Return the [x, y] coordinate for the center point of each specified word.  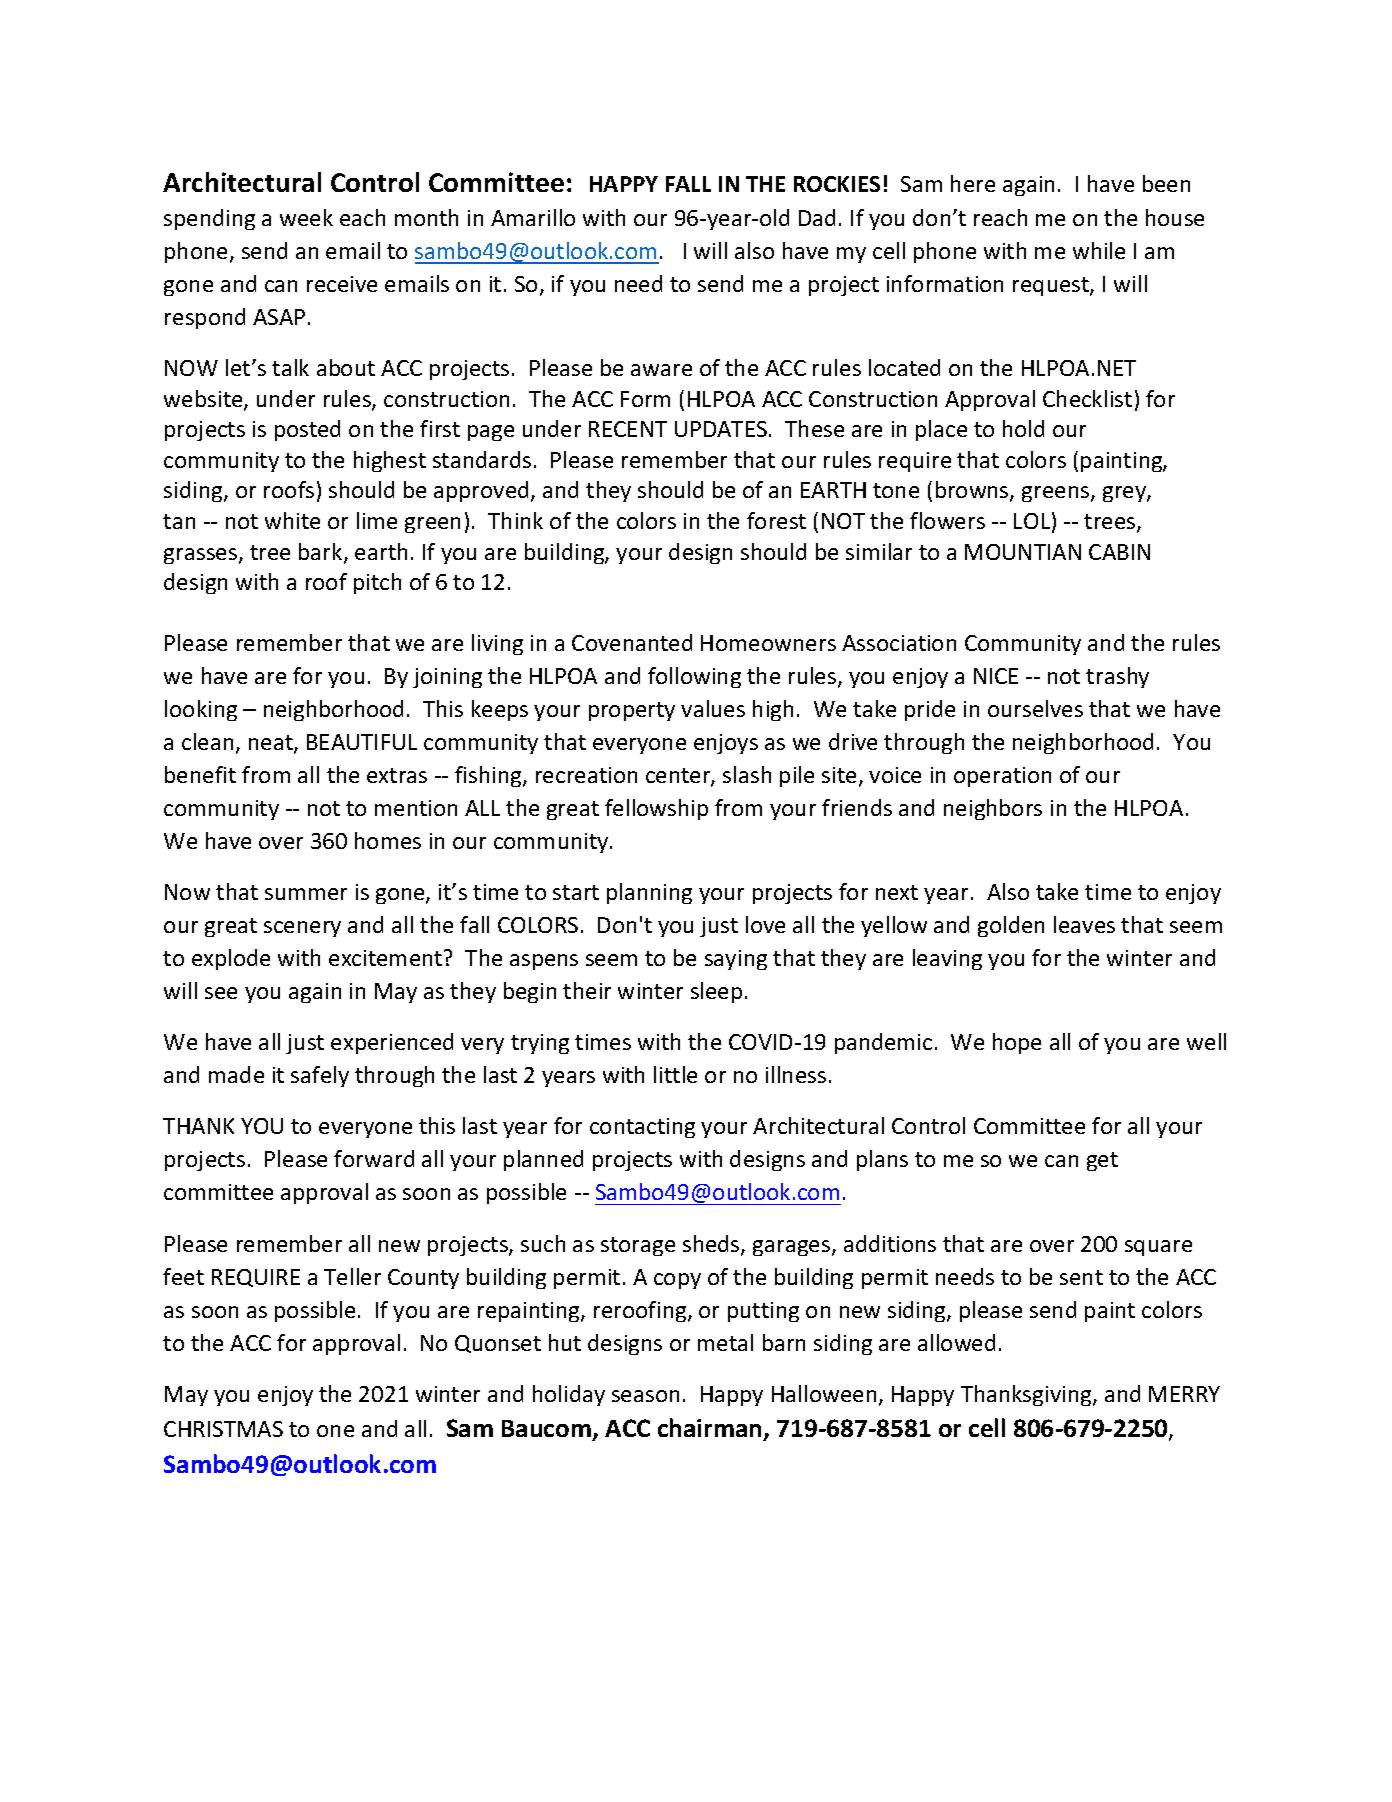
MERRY [1184, 1394]
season [645, 1396]
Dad [817, 217]
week [306, 217]
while [1099, 250]
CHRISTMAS [223, 1429]
